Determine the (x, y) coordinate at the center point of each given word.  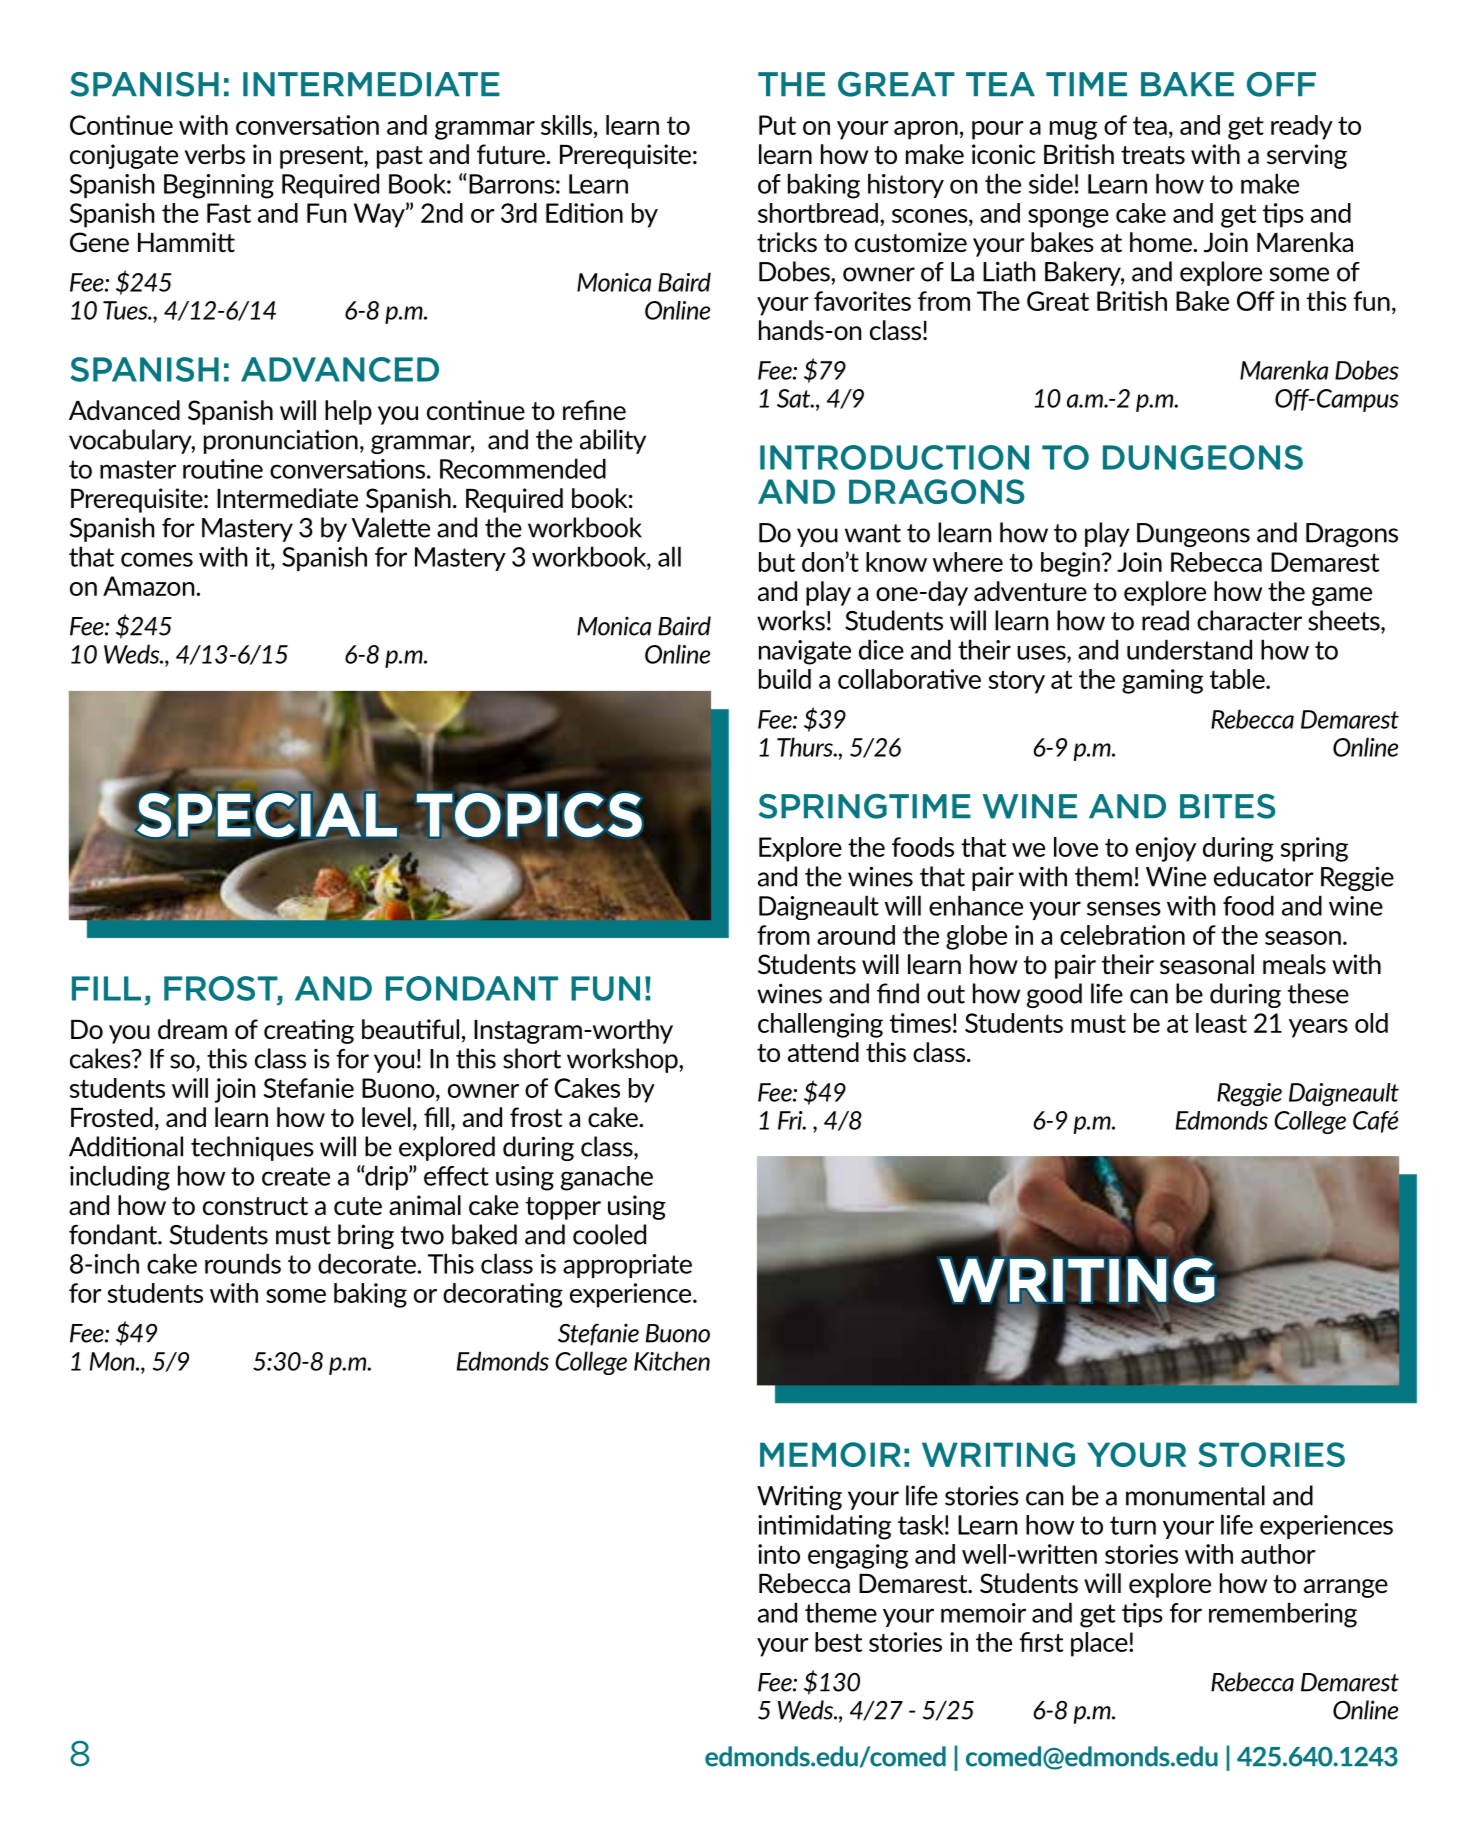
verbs (215, 154)
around (856, 935)
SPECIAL (266, 815)
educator (1264, 876)
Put (777, 125)
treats (1153, 155)
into (779, 1554)
